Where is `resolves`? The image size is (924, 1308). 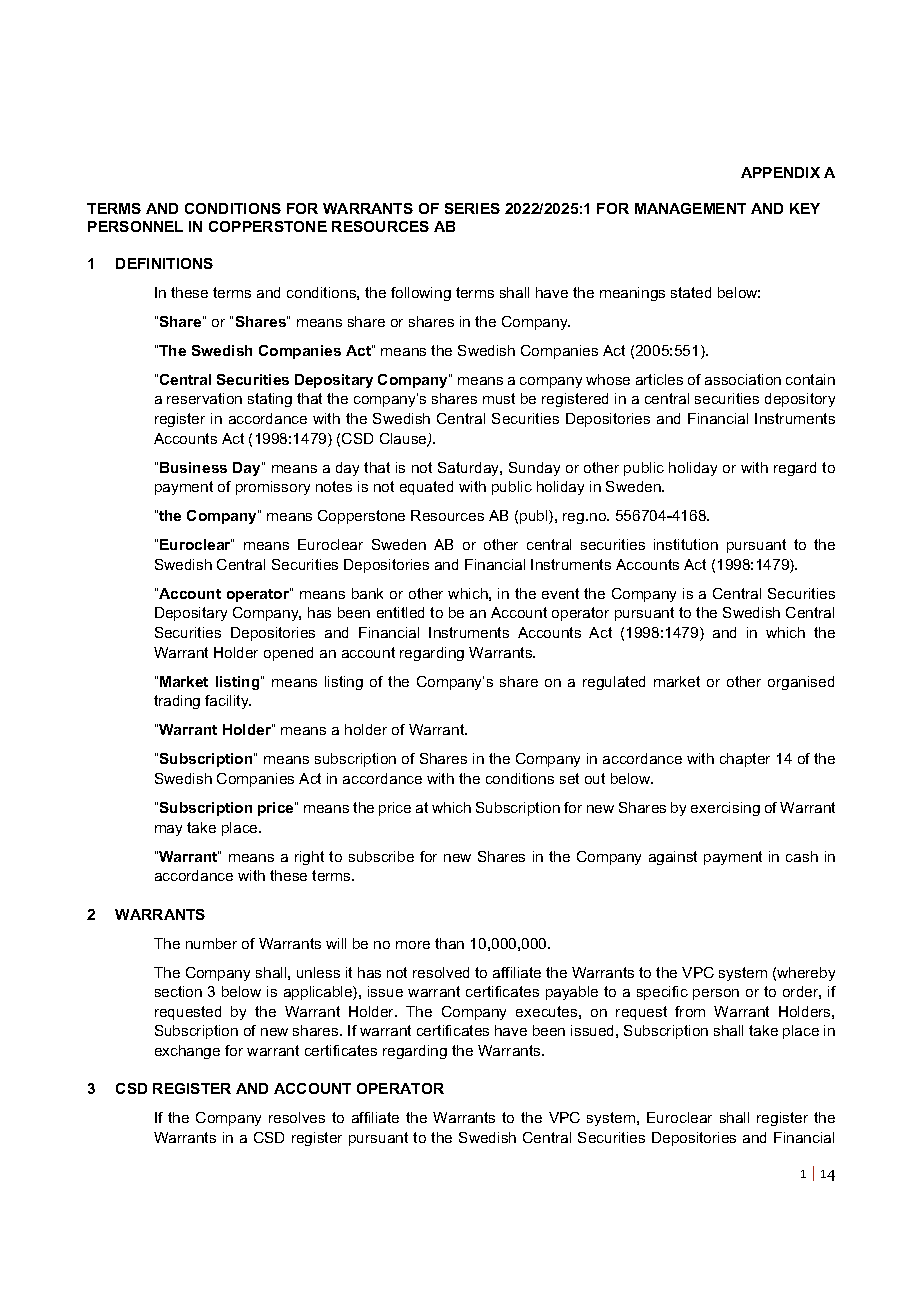 resolves is located at coordinates (297, 1117).
